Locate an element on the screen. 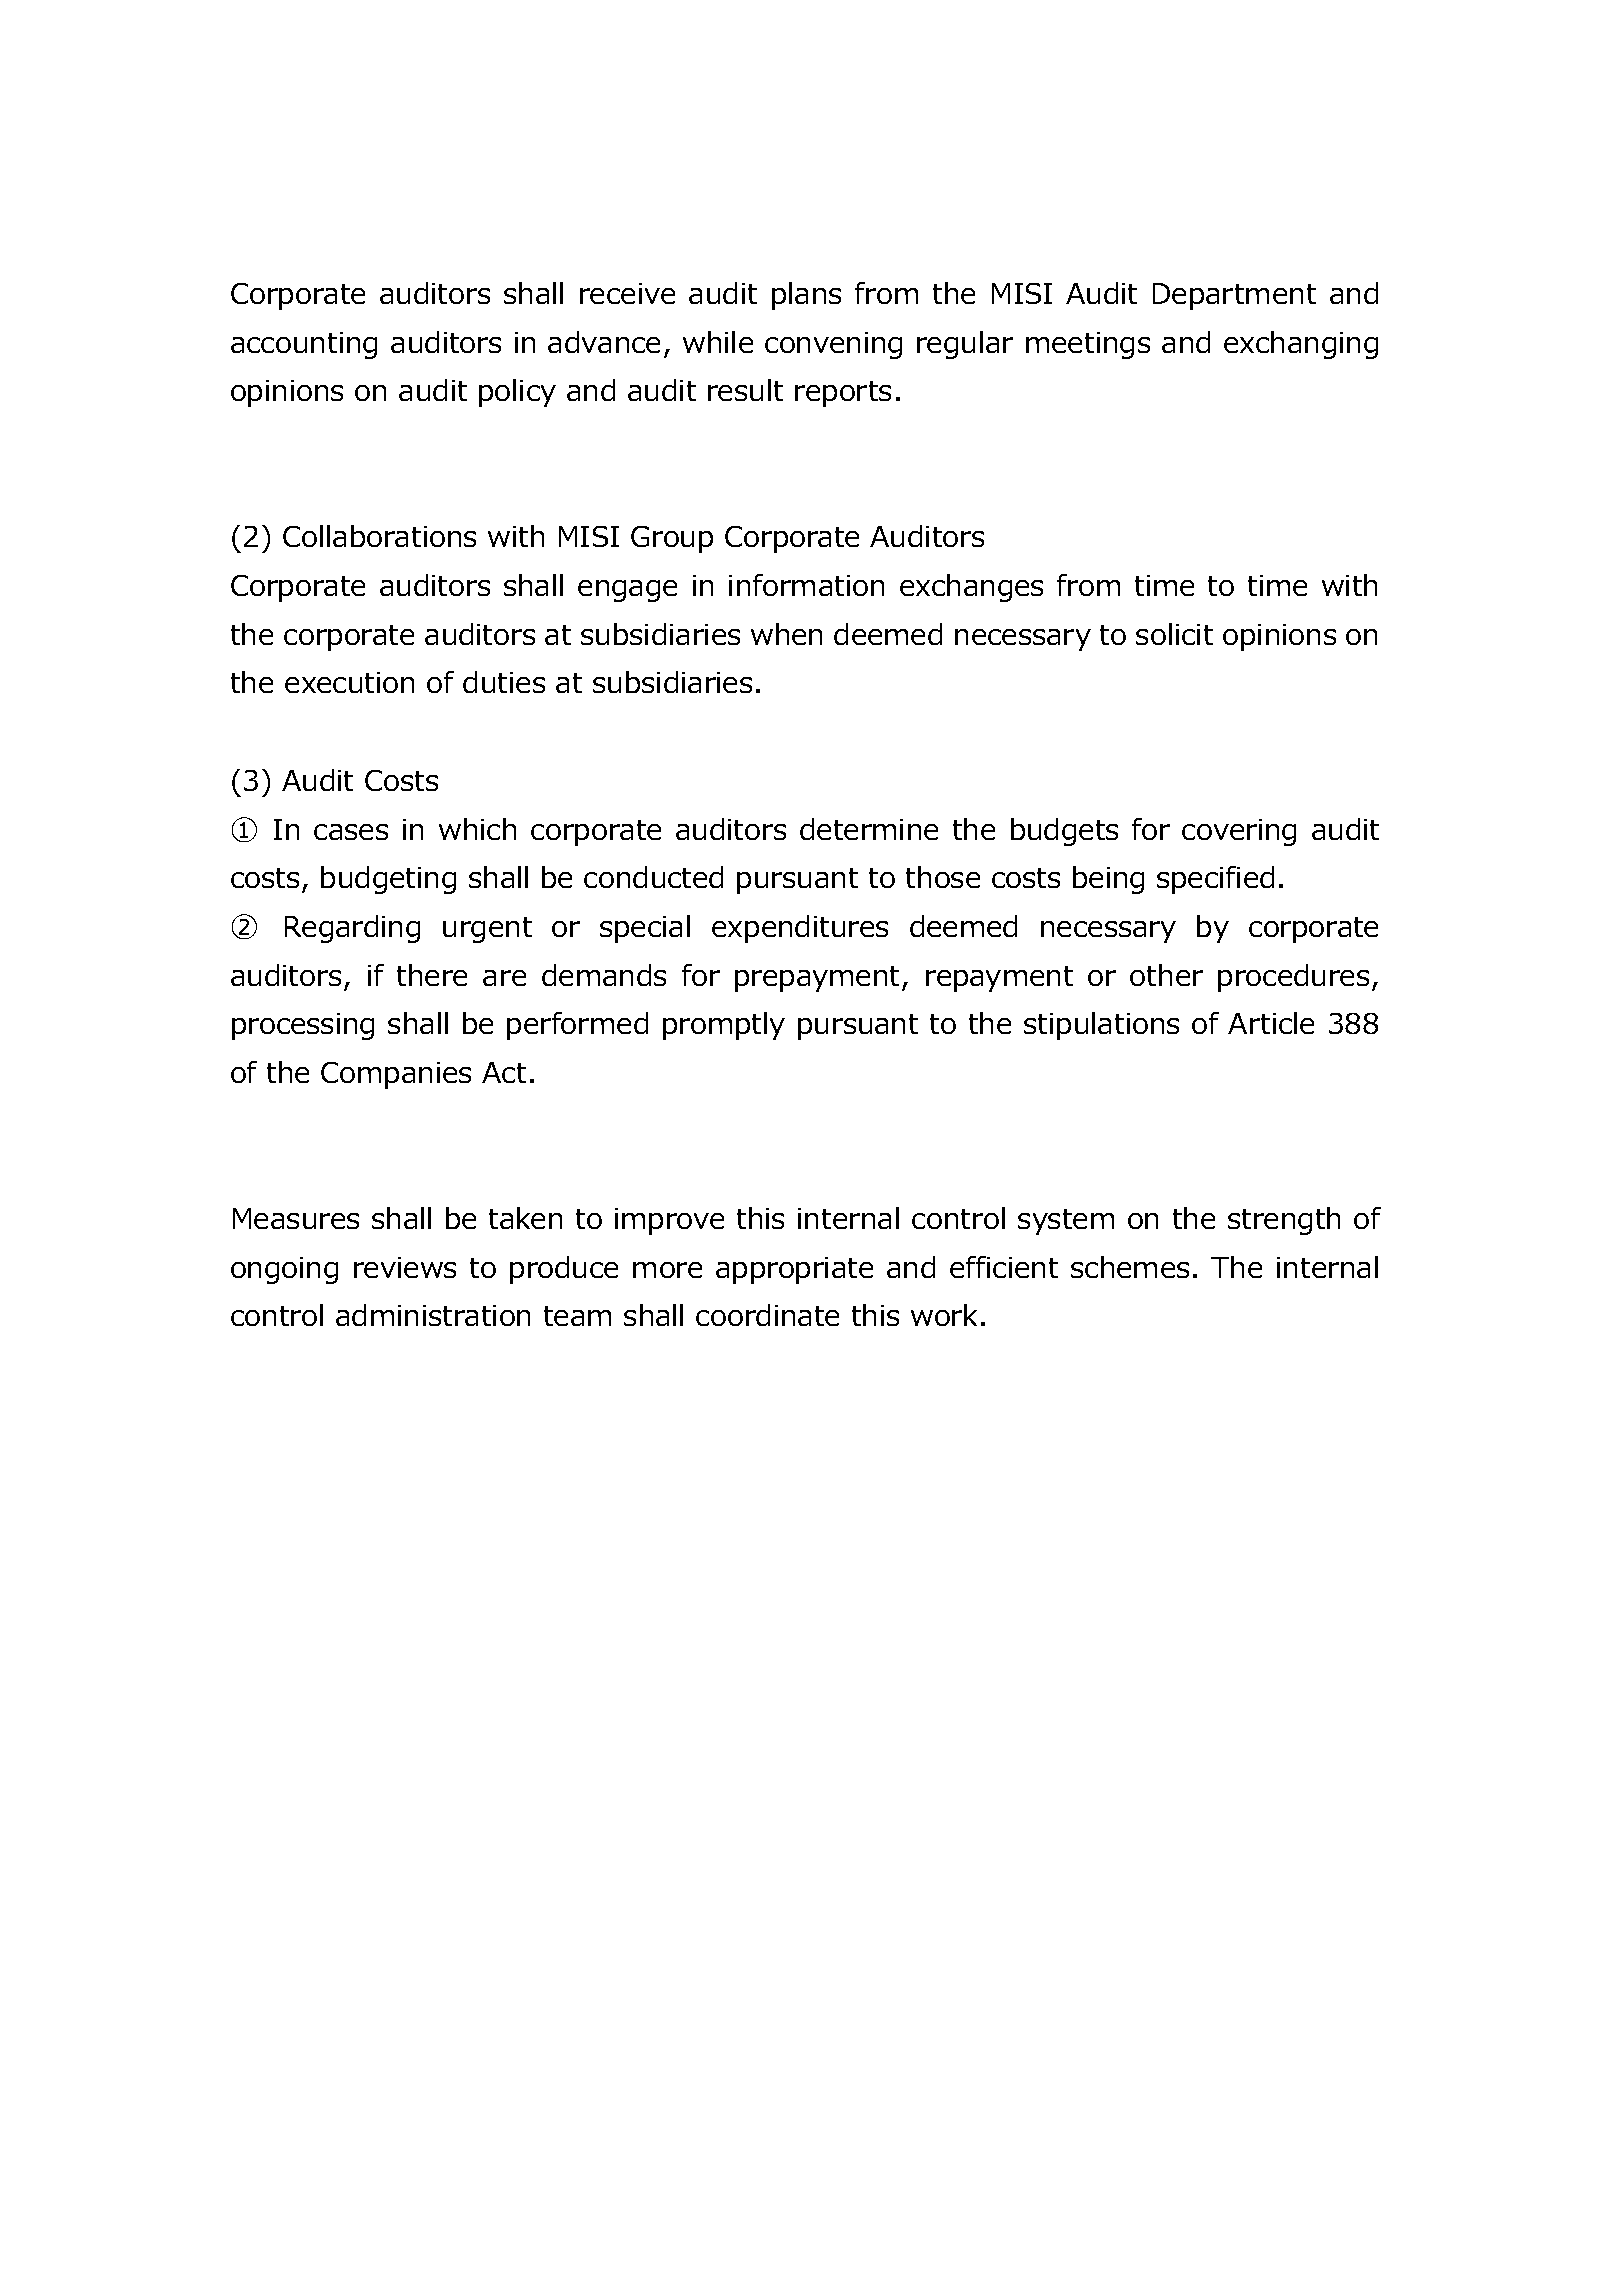  covering is located at coordinates (1239, 832).
